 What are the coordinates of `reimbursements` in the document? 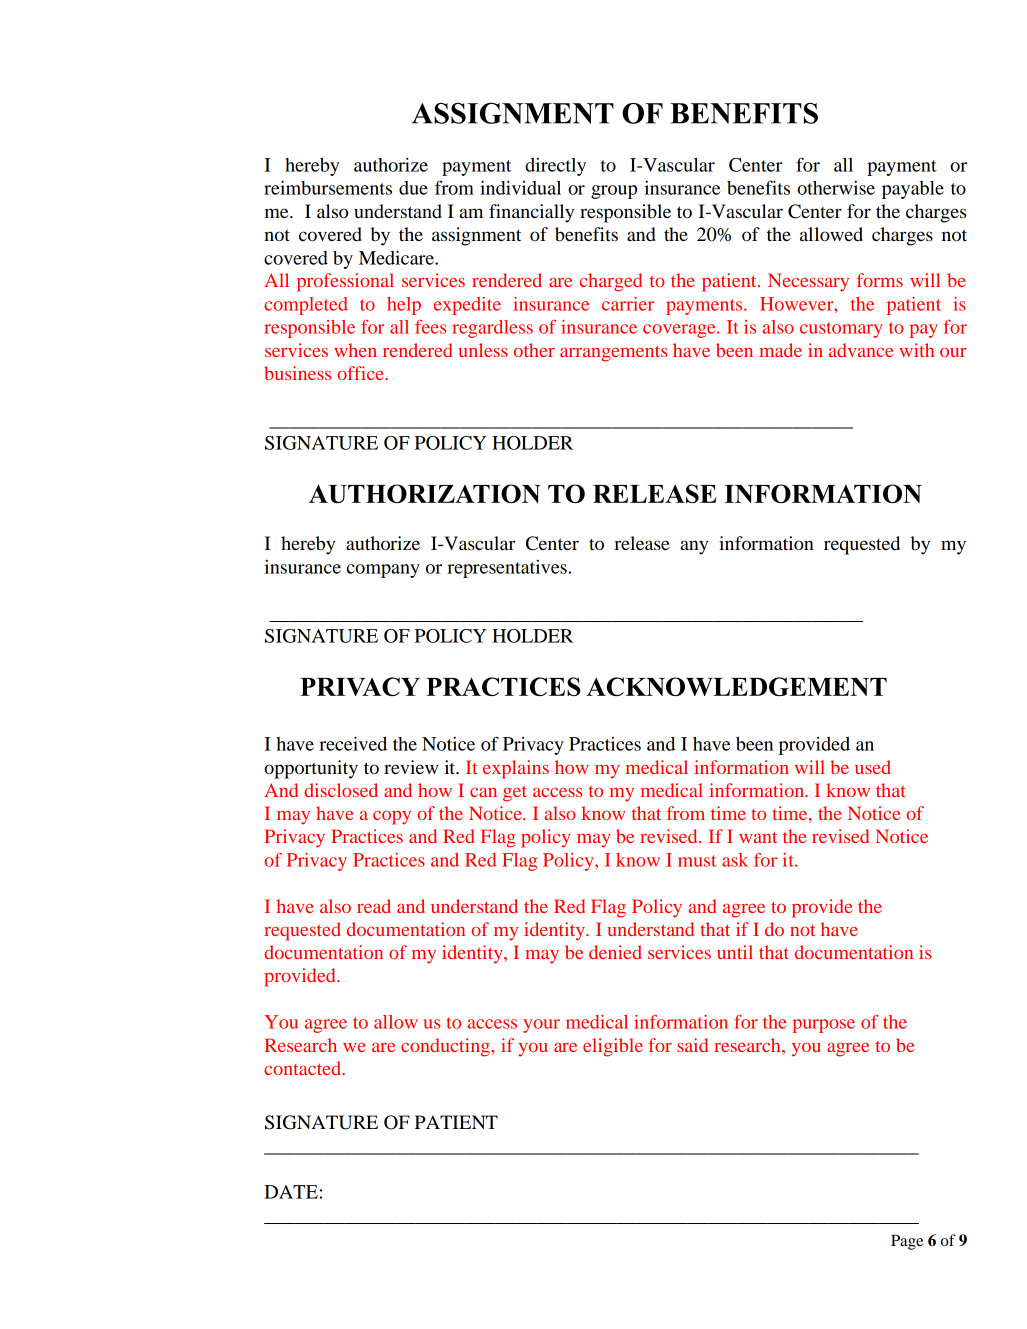 It's located at (328, 187).
